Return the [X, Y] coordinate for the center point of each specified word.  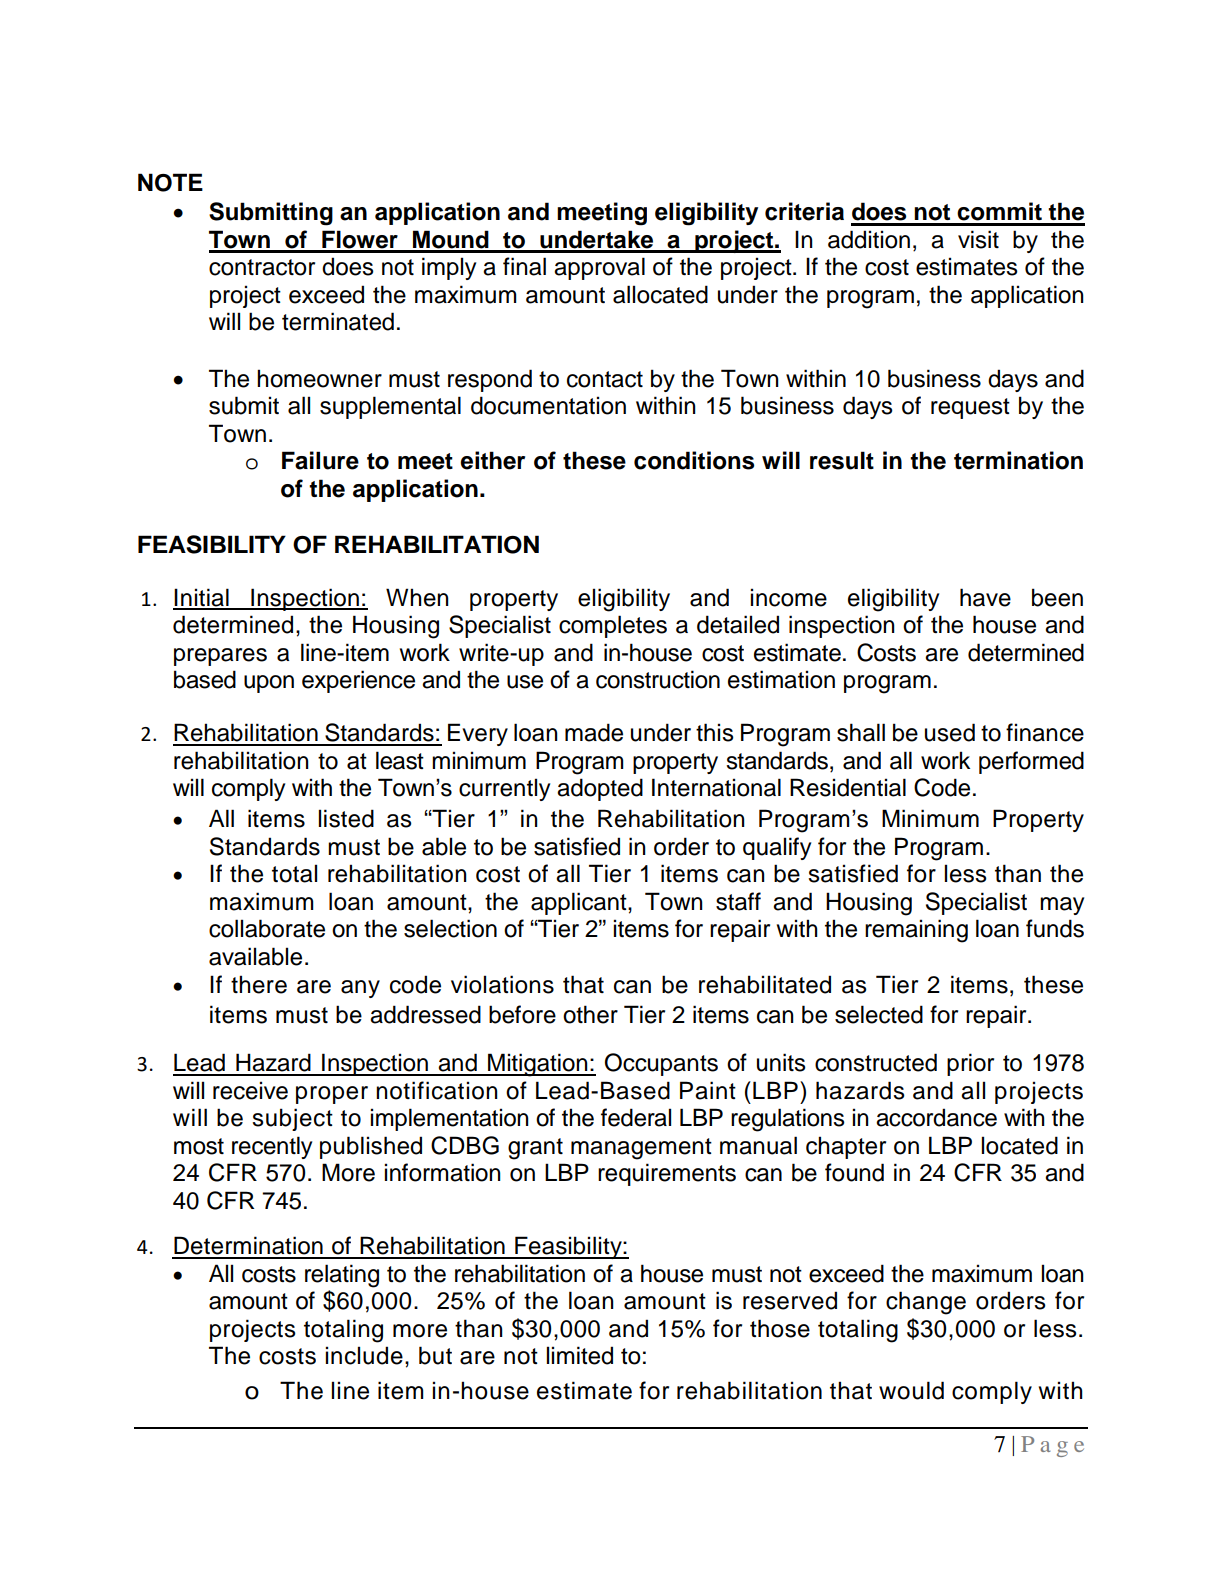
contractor [262, 267]
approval [599, 268]
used [950, 732]
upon [269, 684]
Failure [320, 460]
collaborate [267, 928]
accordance [936, 1117]
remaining [916, 931]
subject [292, 1119]
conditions [694, 460]
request [970, 408]
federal [636, 1117]
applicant [580, 903]
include [364, 1355]
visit [978, 239]
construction [658, 679]
